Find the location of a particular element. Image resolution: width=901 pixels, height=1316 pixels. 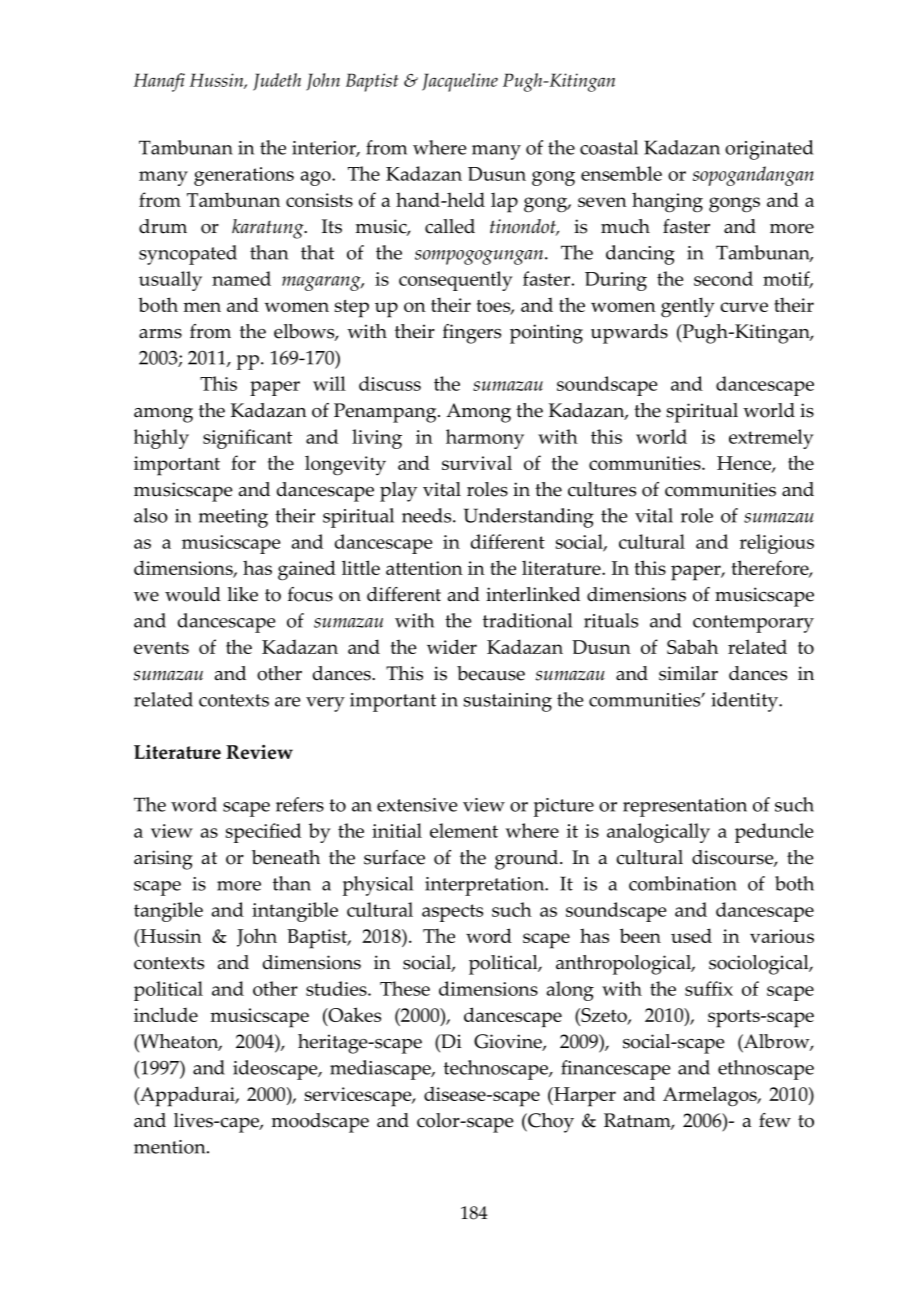

originated is located at coordinates (769, 150).
